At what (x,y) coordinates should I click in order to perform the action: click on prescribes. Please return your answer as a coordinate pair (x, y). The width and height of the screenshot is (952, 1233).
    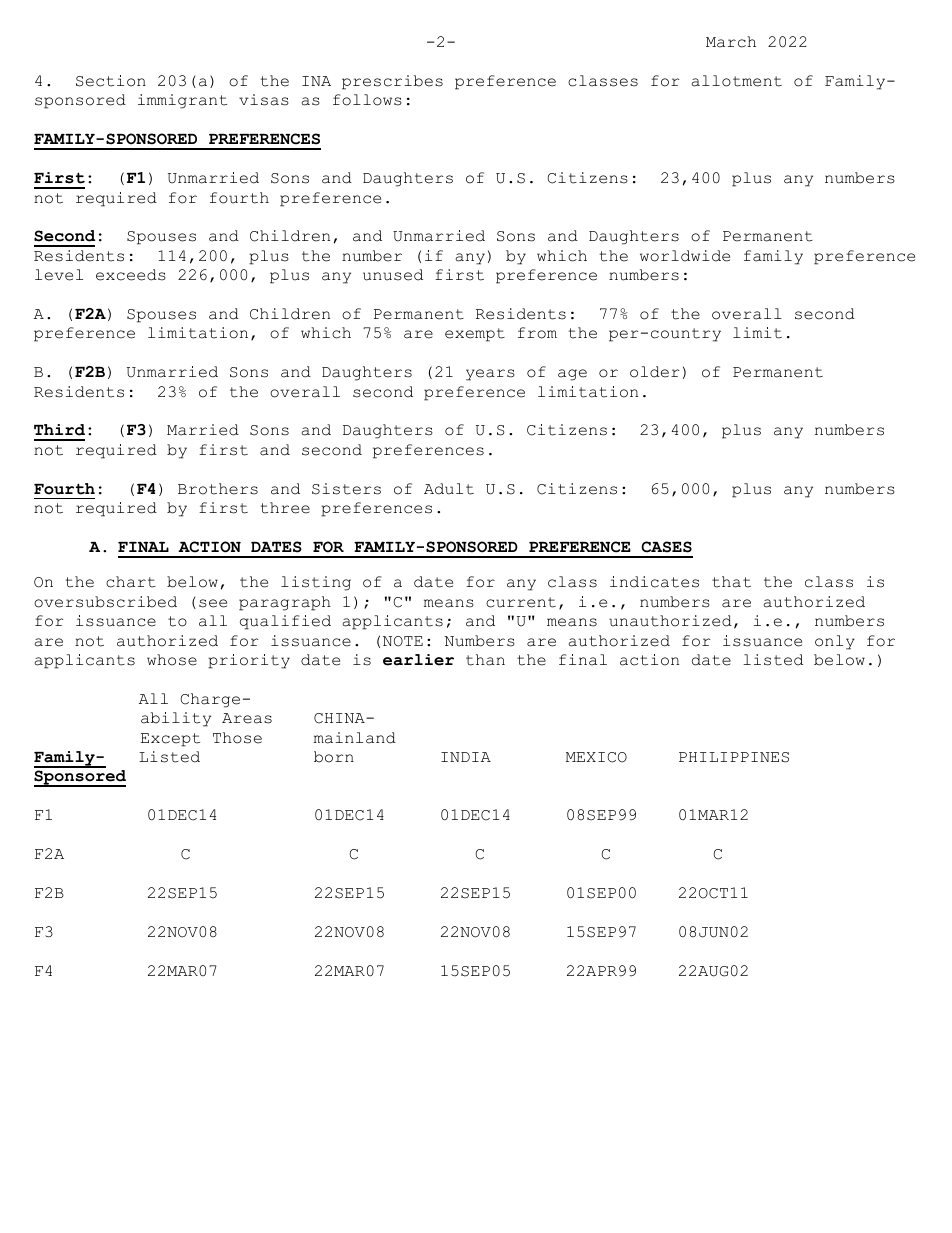
    Looking at the image, I should click on (392, 82).
